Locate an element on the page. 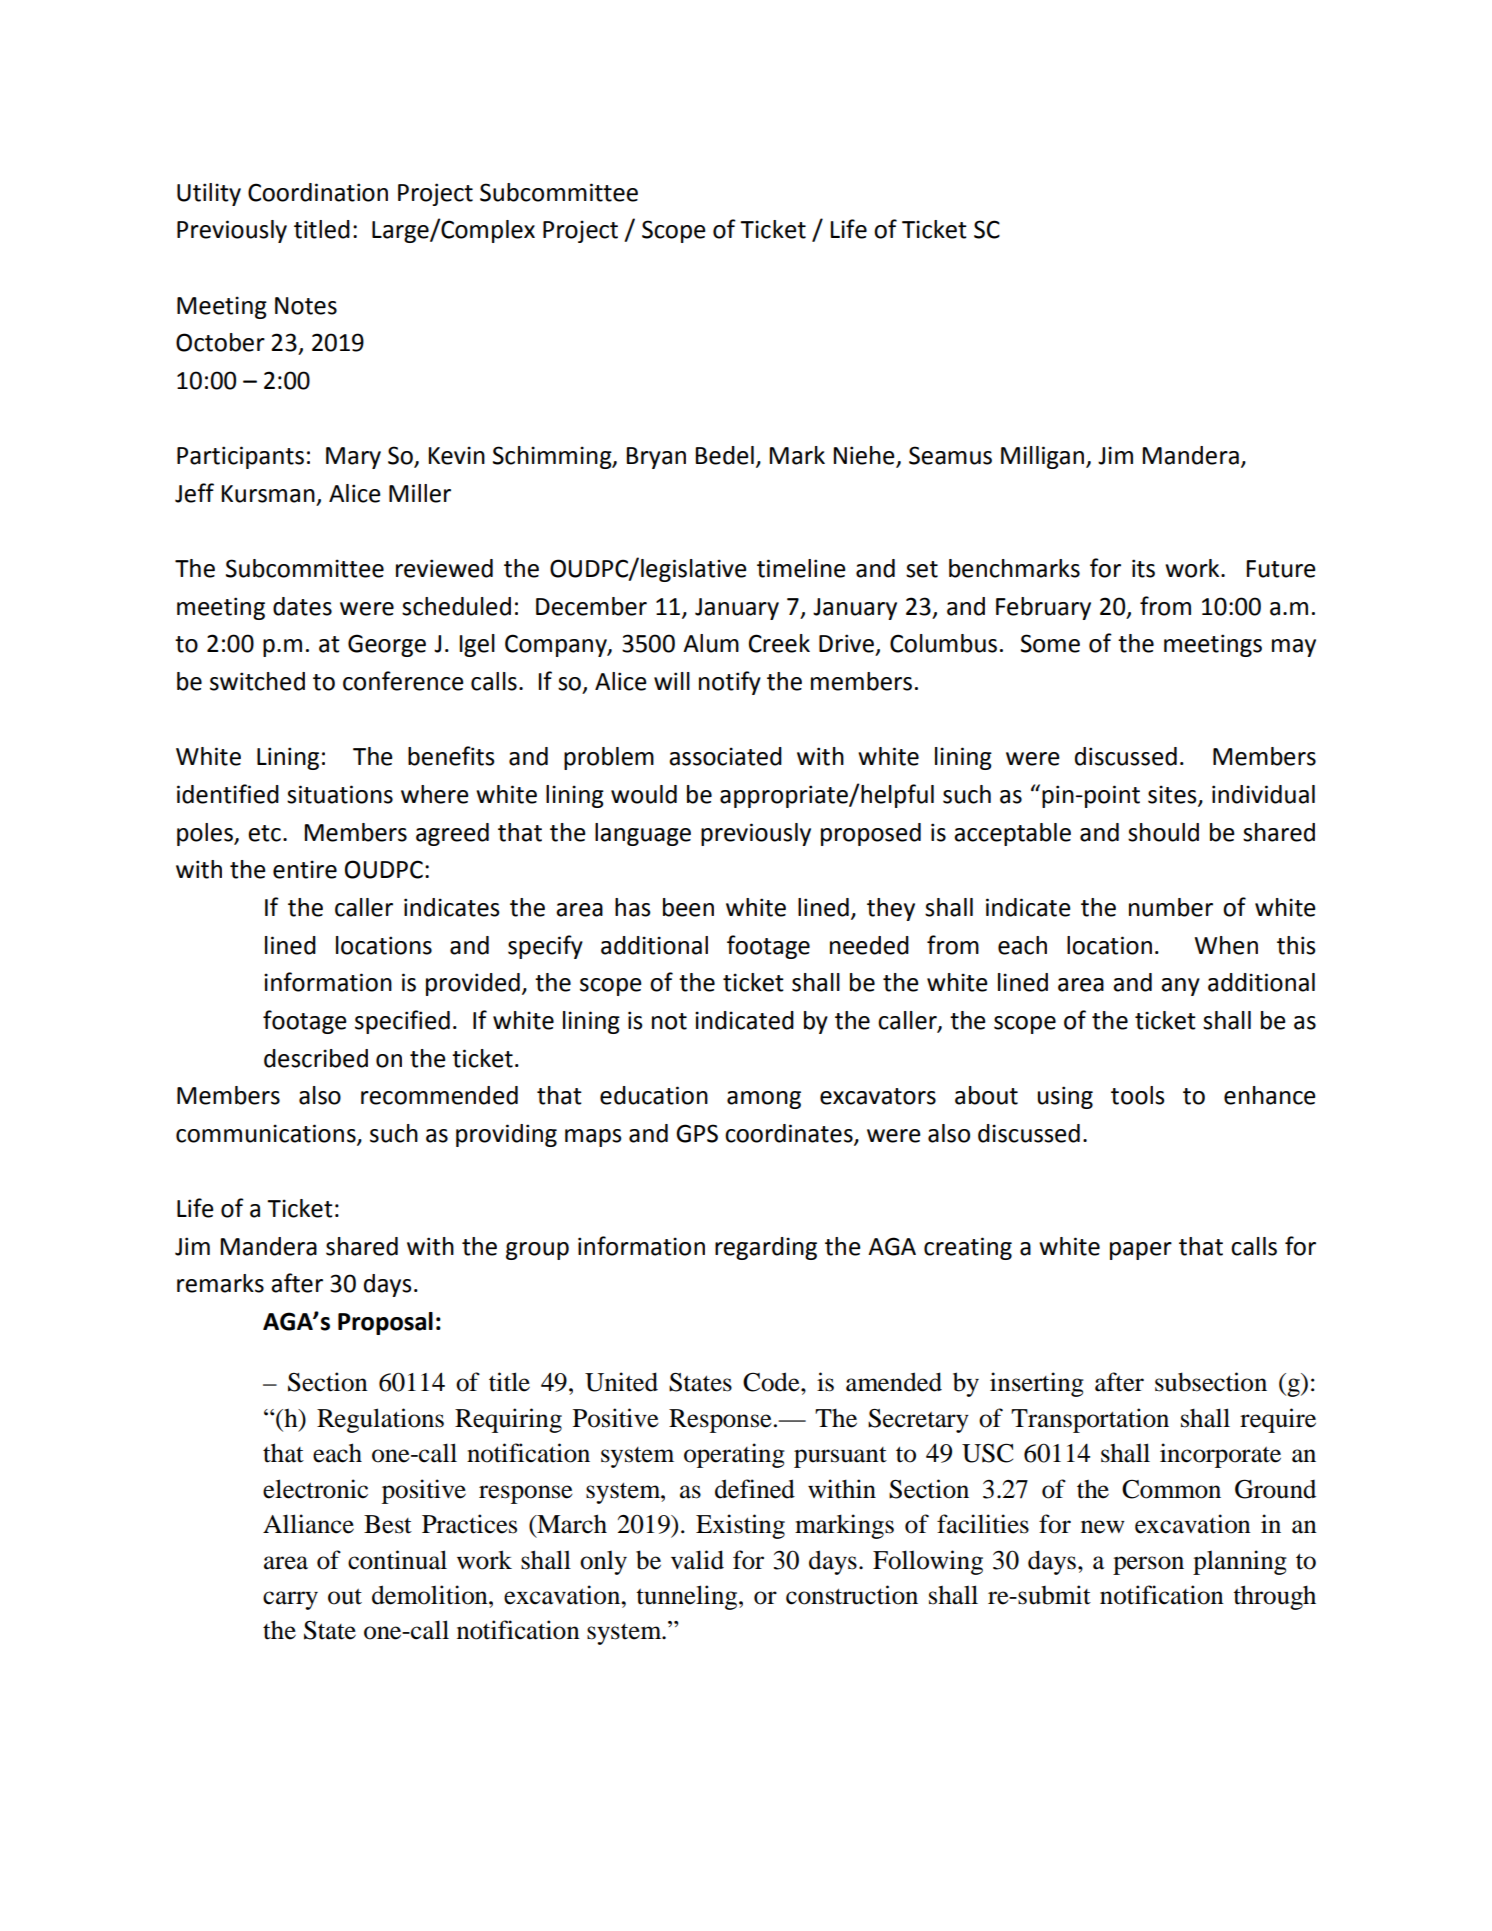  Milligan is located at coordinates (1042, 457).
